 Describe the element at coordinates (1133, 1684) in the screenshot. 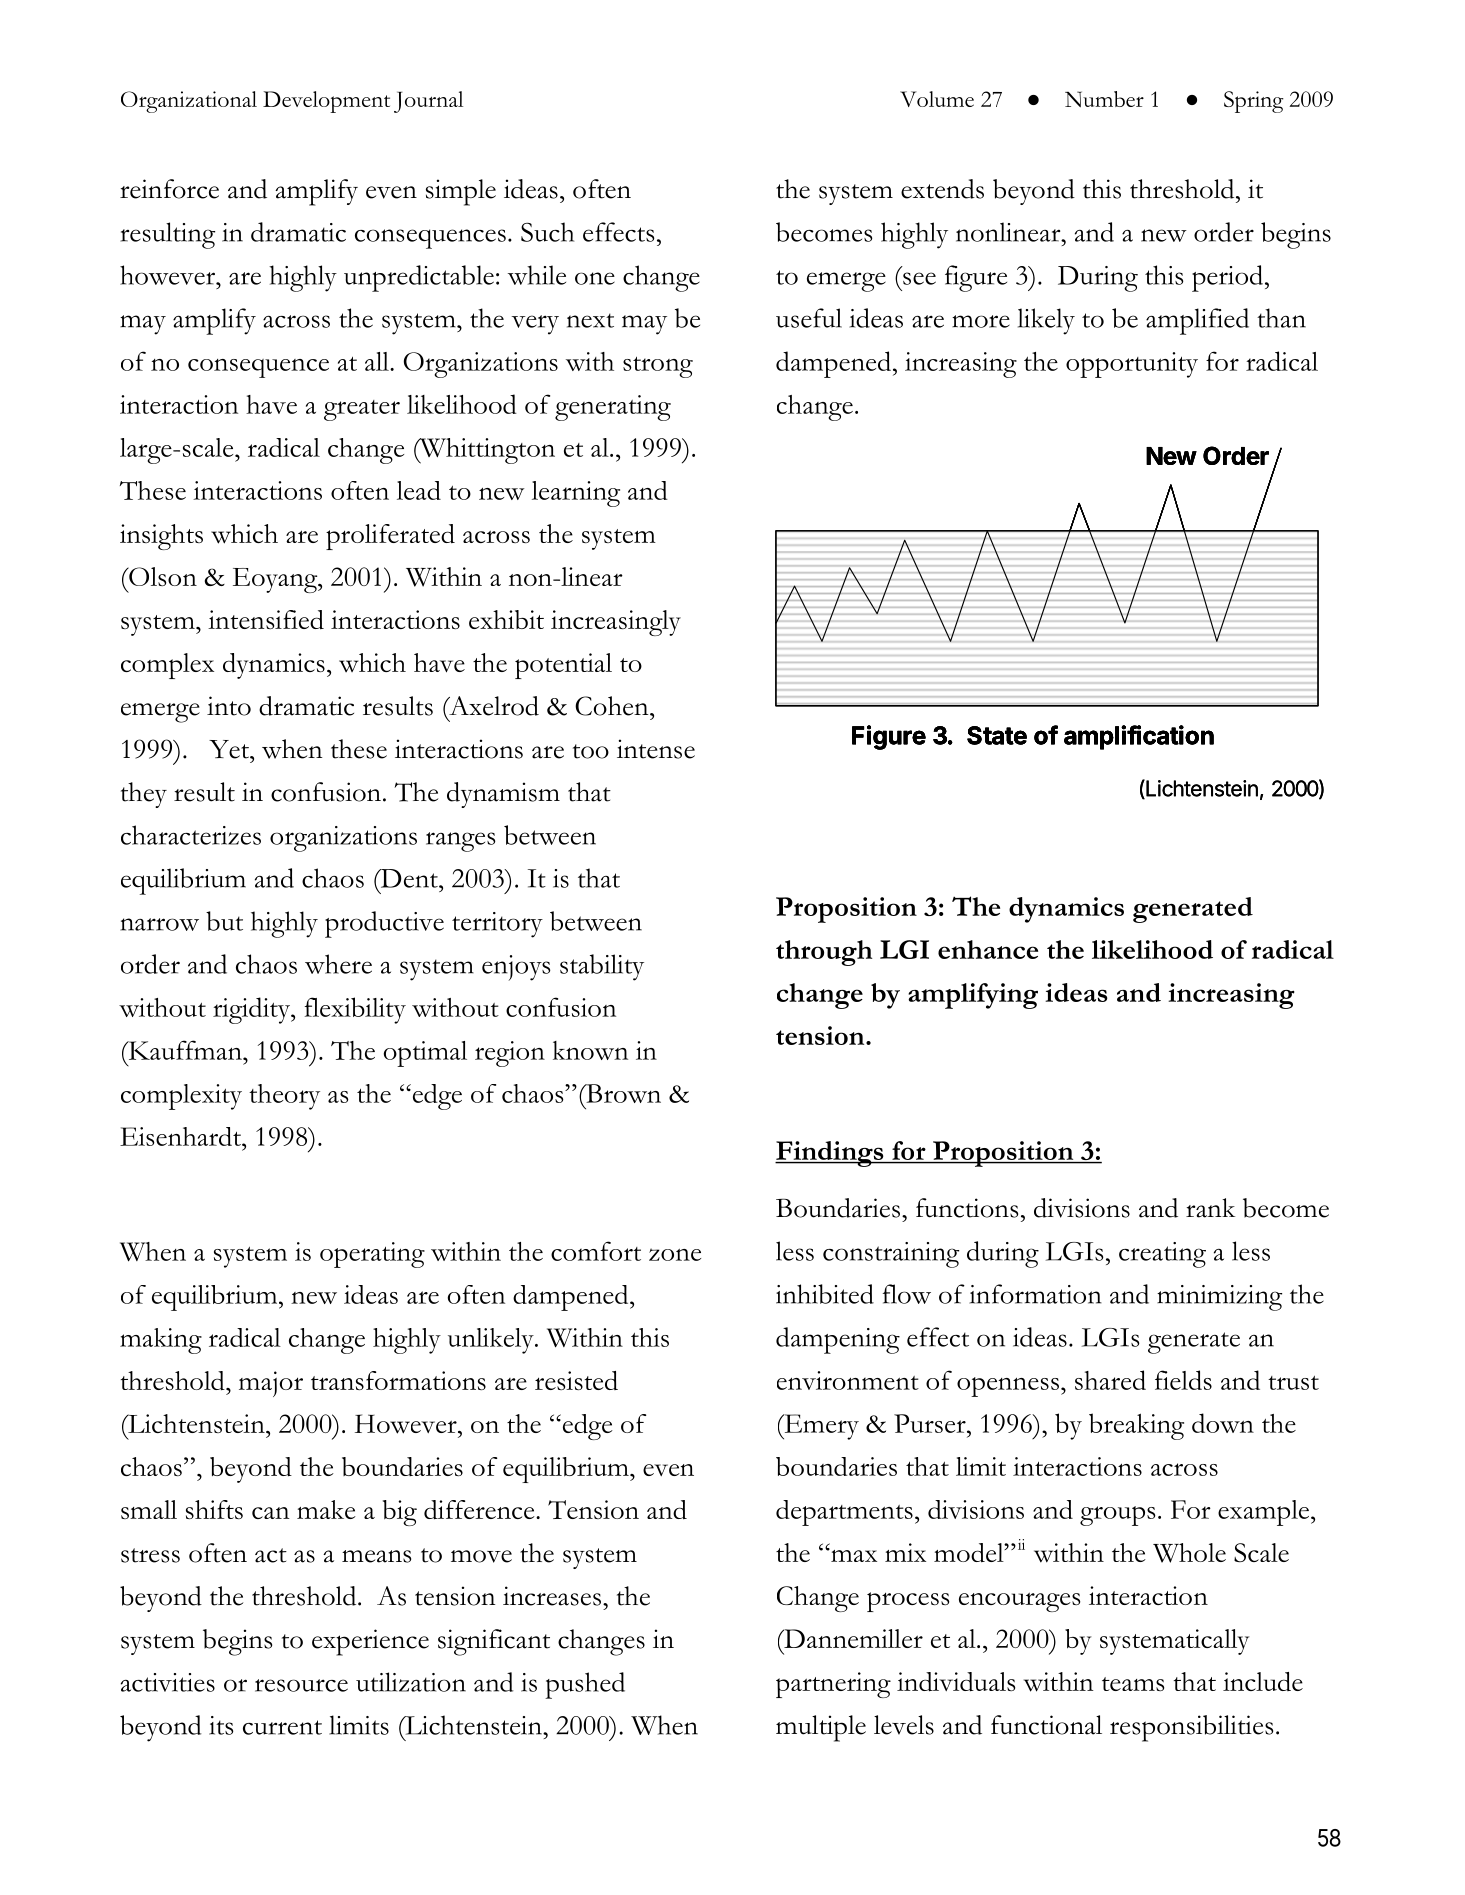

I see `teams` at that location.
